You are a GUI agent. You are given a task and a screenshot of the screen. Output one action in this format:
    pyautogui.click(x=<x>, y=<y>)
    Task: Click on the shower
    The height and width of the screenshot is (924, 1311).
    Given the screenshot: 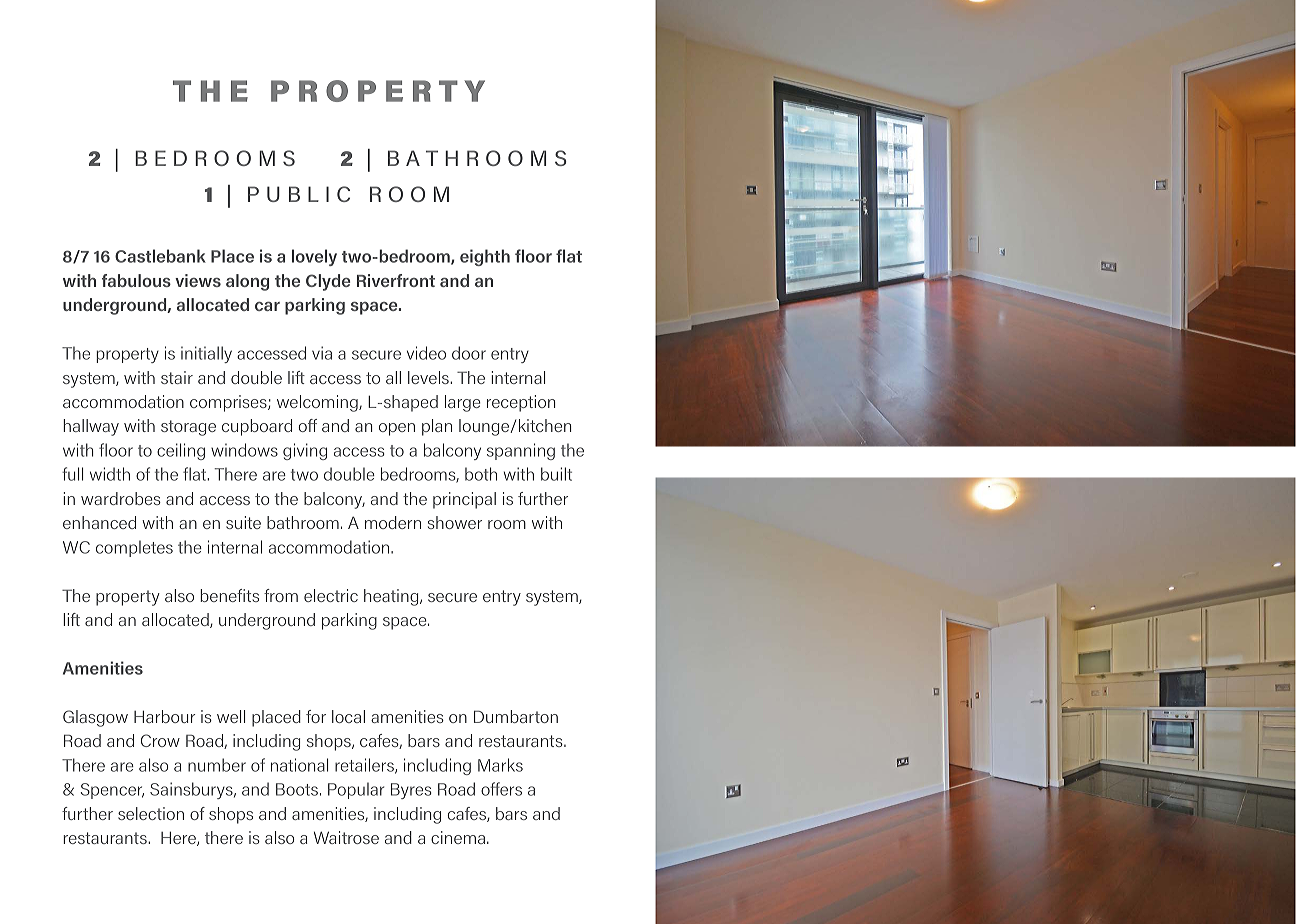 What is the action you would take?
    pyautogui.click(x=455, y=522)
